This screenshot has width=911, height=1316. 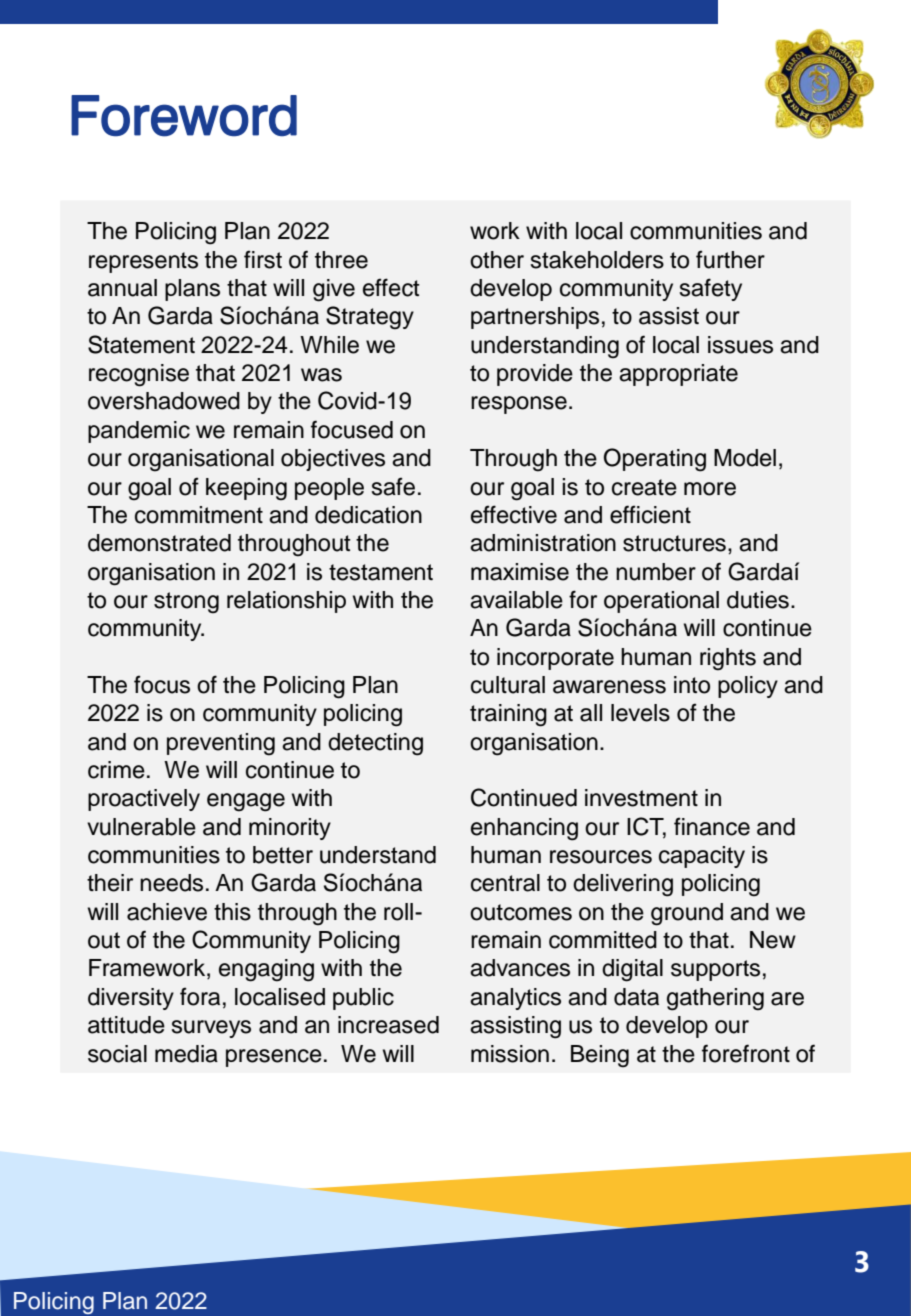 What do you see at coordinates (144, 800) in the screenshot?
I see `proactively` at bounding box center [144, 800].
